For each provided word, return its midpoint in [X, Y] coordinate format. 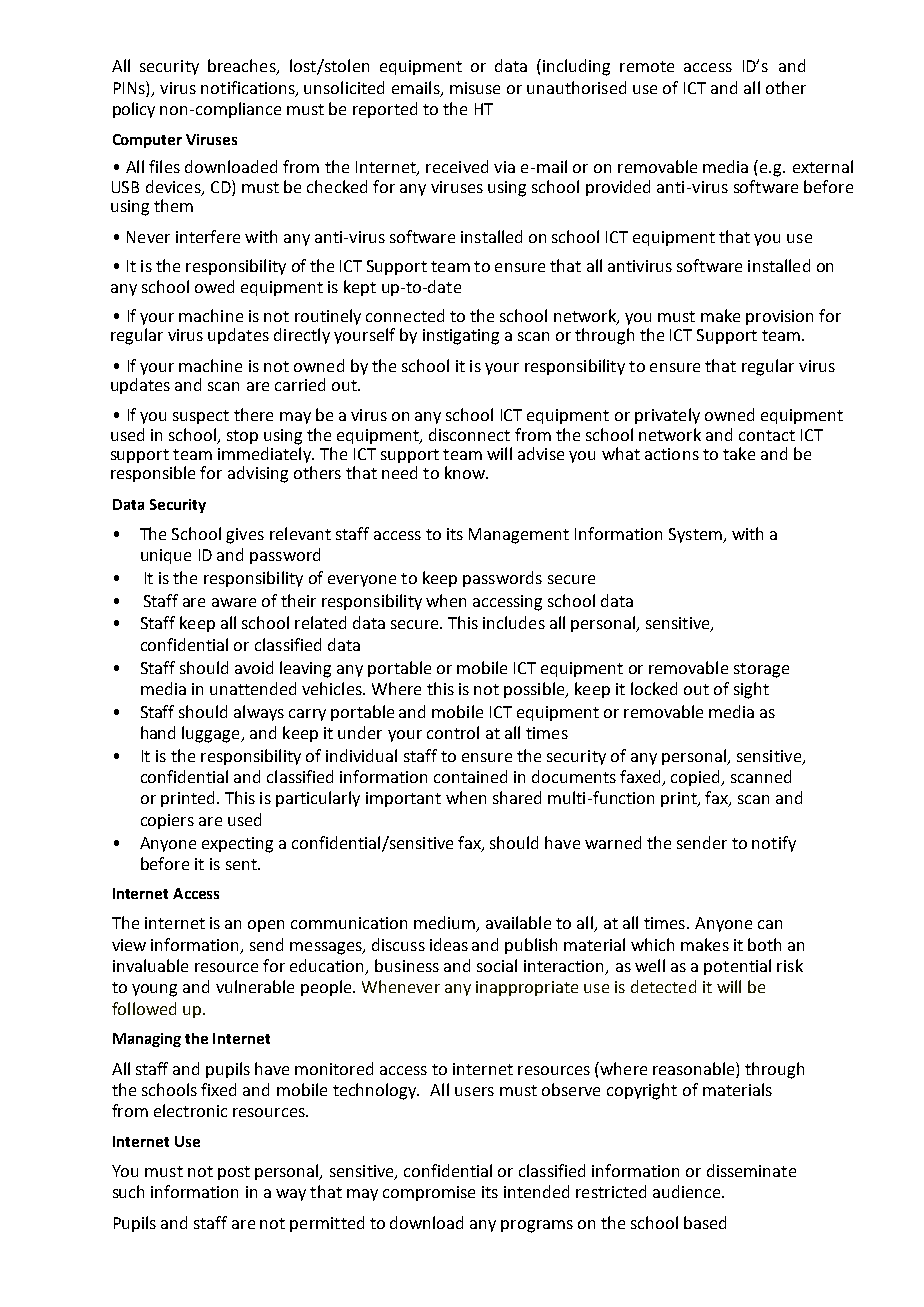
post [234, 1173]
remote [647, 66]
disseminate [751, 1170]
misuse [475, 88]
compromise [429, 1193]
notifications [249, 88]
